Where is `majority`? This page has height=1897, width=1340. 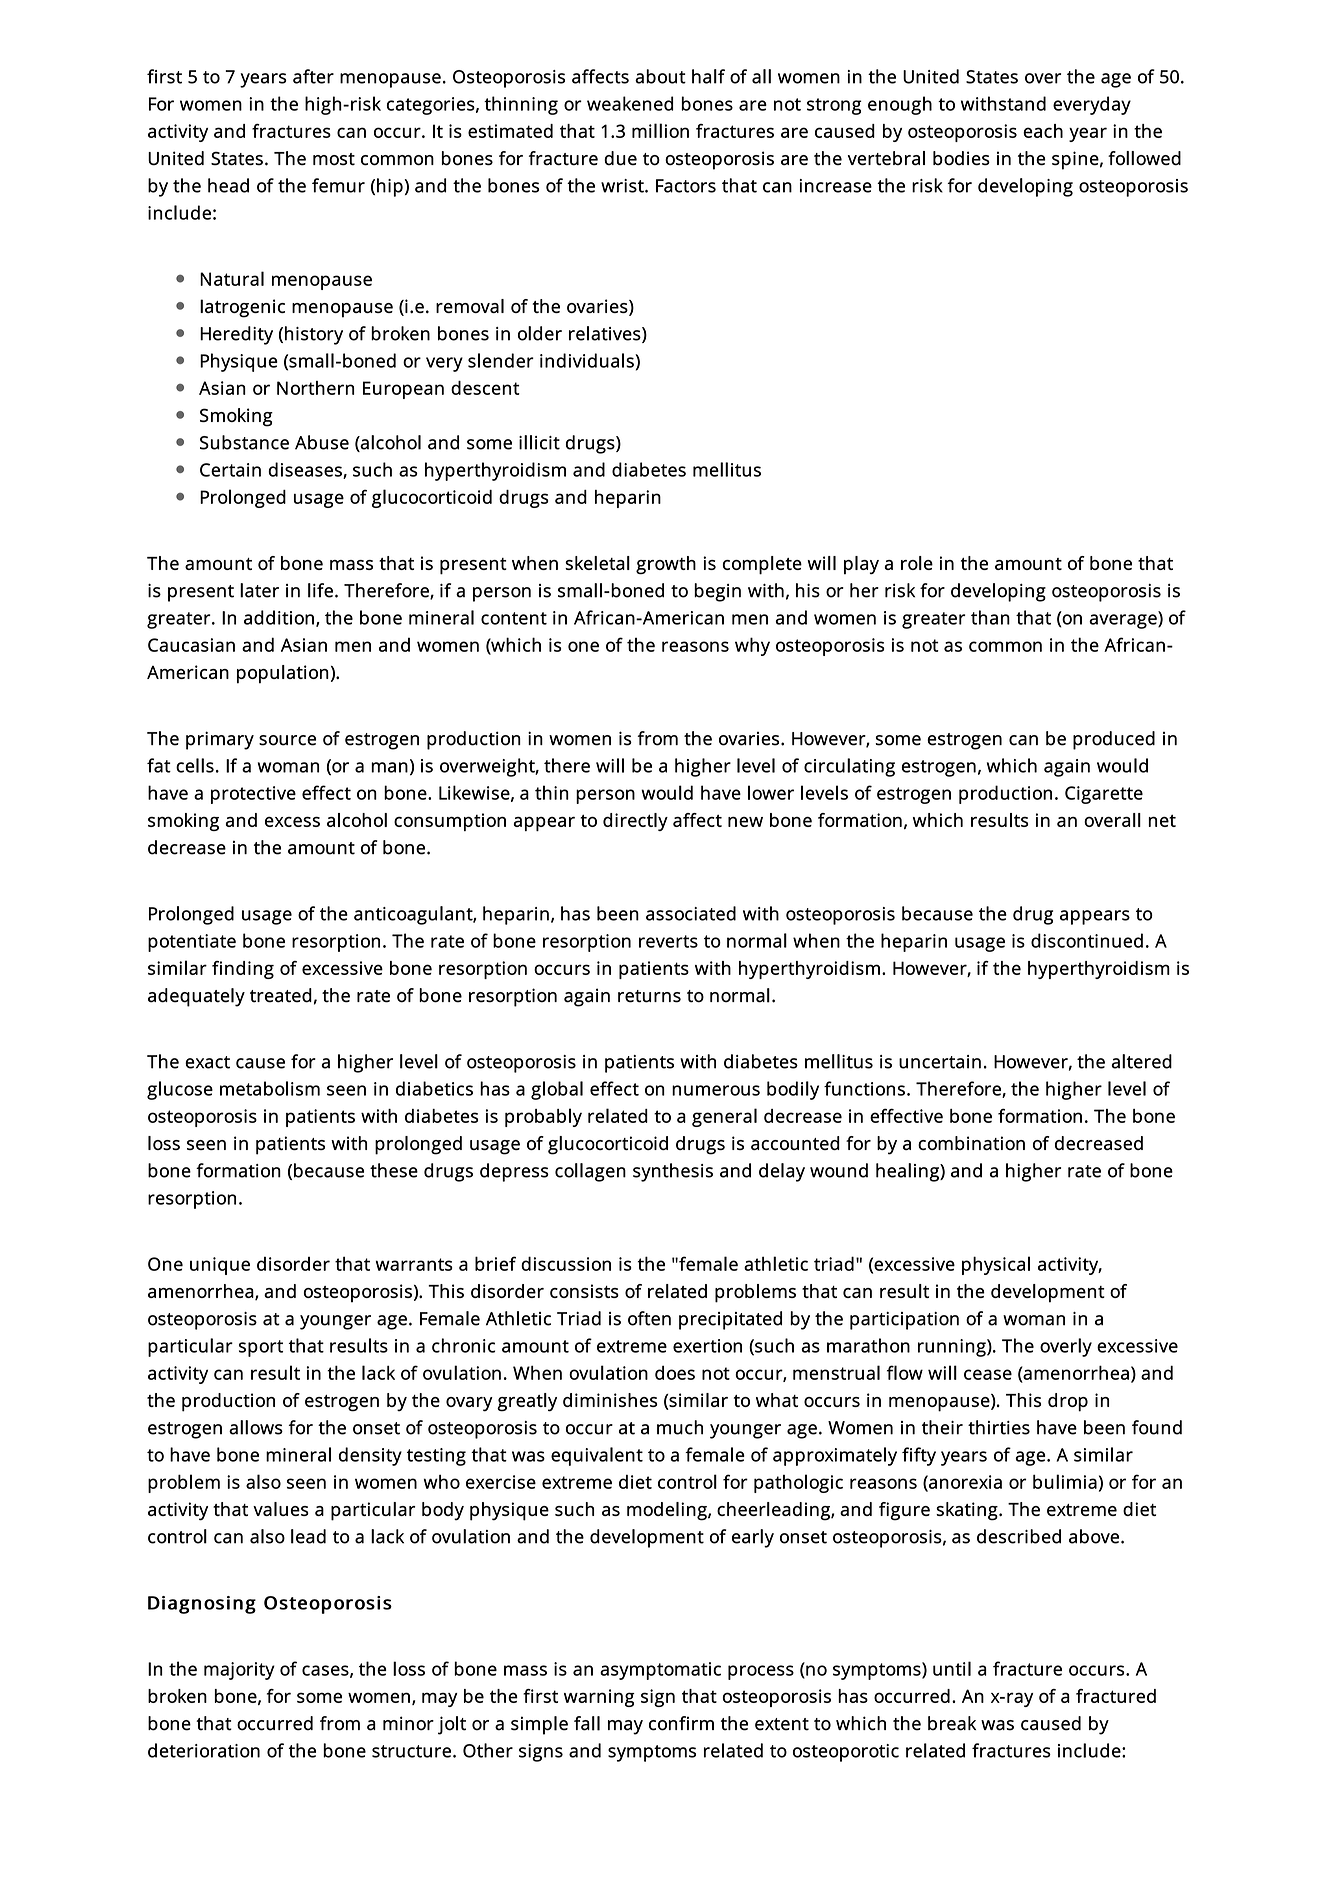
majority is located at coordinates (239, 1671).
